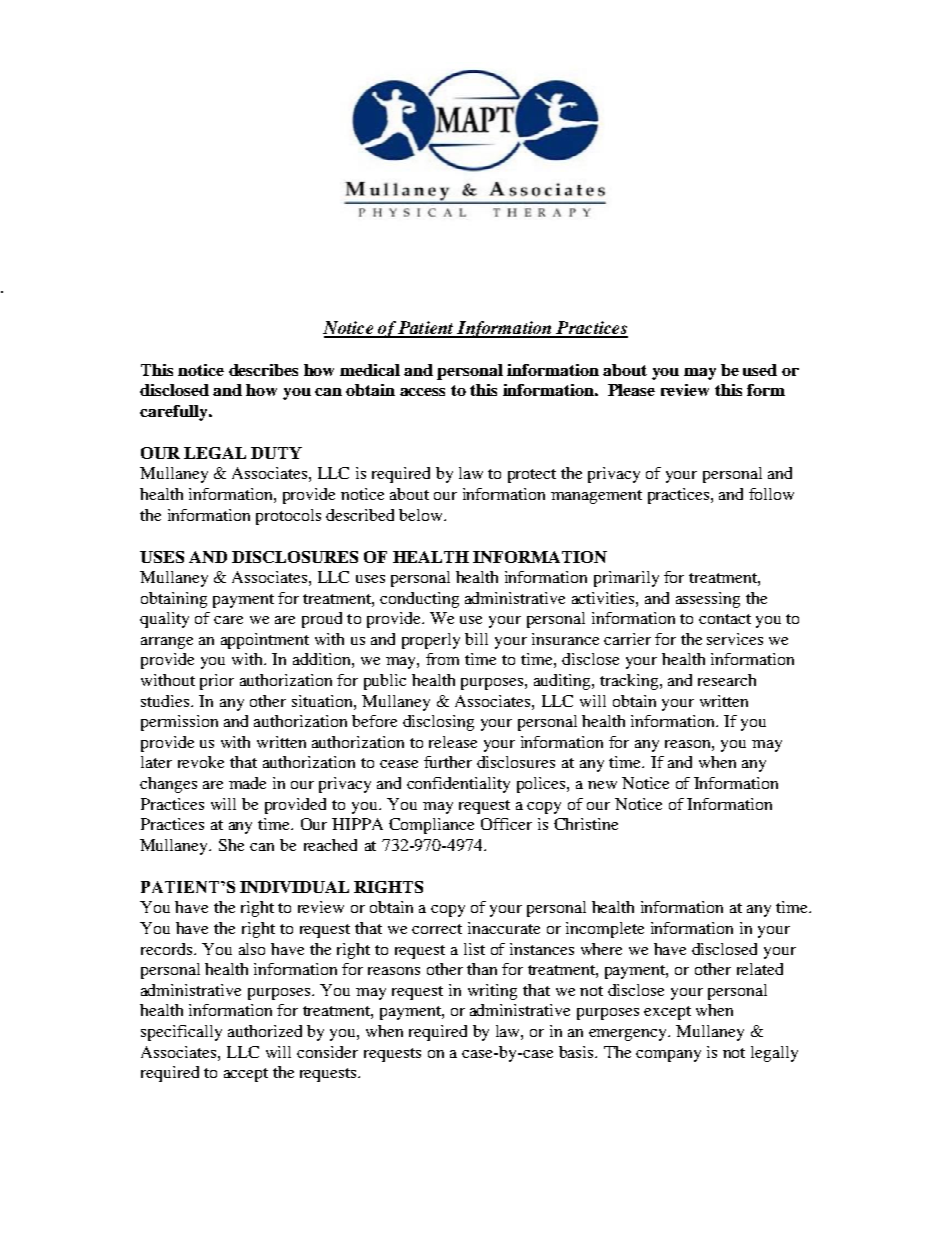 The image size is (952, 1233). What do you see at coordinates (631, 390) in the screenshot?
I see `Please` at bounding box center [631, 390].
